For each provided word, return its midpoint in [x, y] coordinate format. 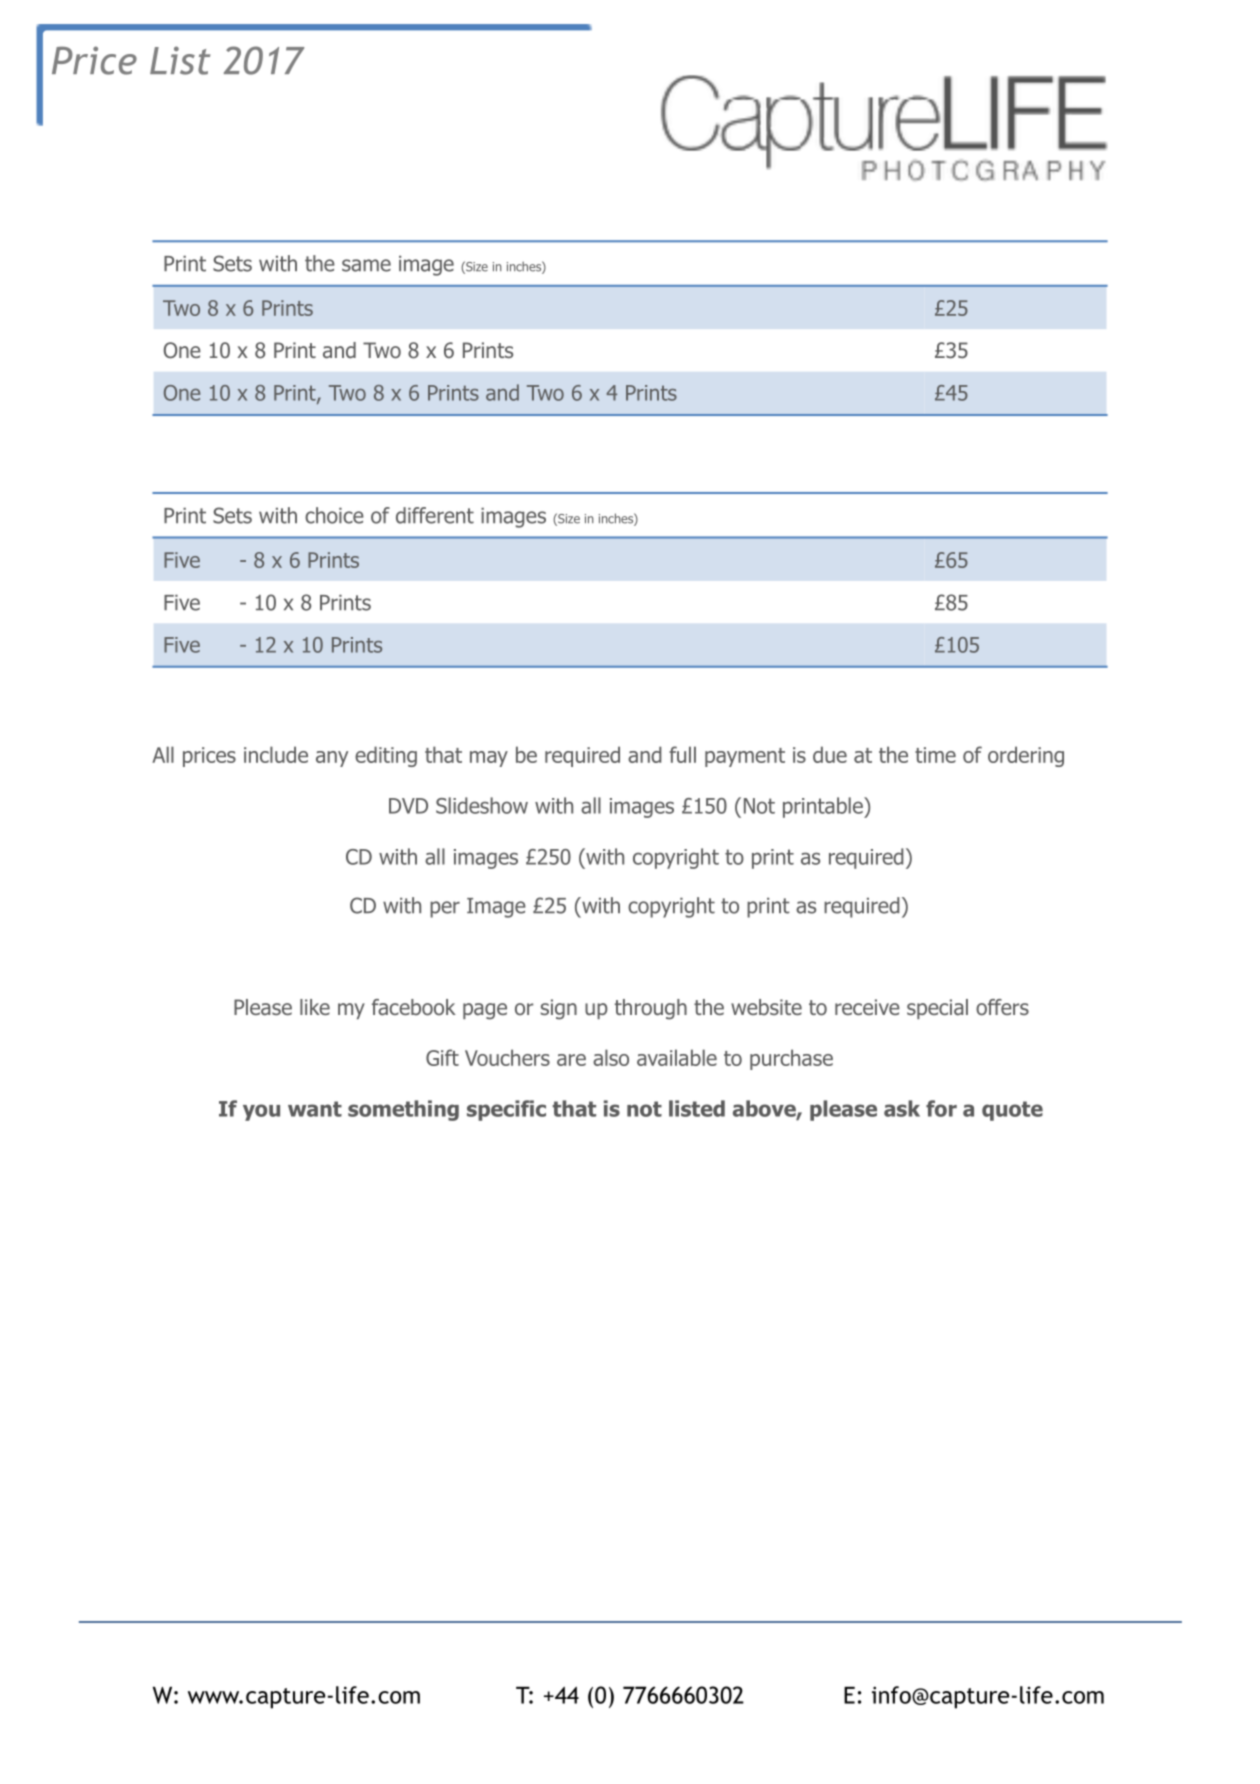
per [445, 909]
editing [386, 756]
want [315, 1109]
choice [334, 515]
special [937, 1009]
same [366, 265]
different [435, 515]
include [276, 754]
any [332, 759]
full [682, 754]
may [489, 759]
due [830, 754]
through [651, 1009]
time [935, 755]
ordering [1026, 756]
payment [745, 757]
